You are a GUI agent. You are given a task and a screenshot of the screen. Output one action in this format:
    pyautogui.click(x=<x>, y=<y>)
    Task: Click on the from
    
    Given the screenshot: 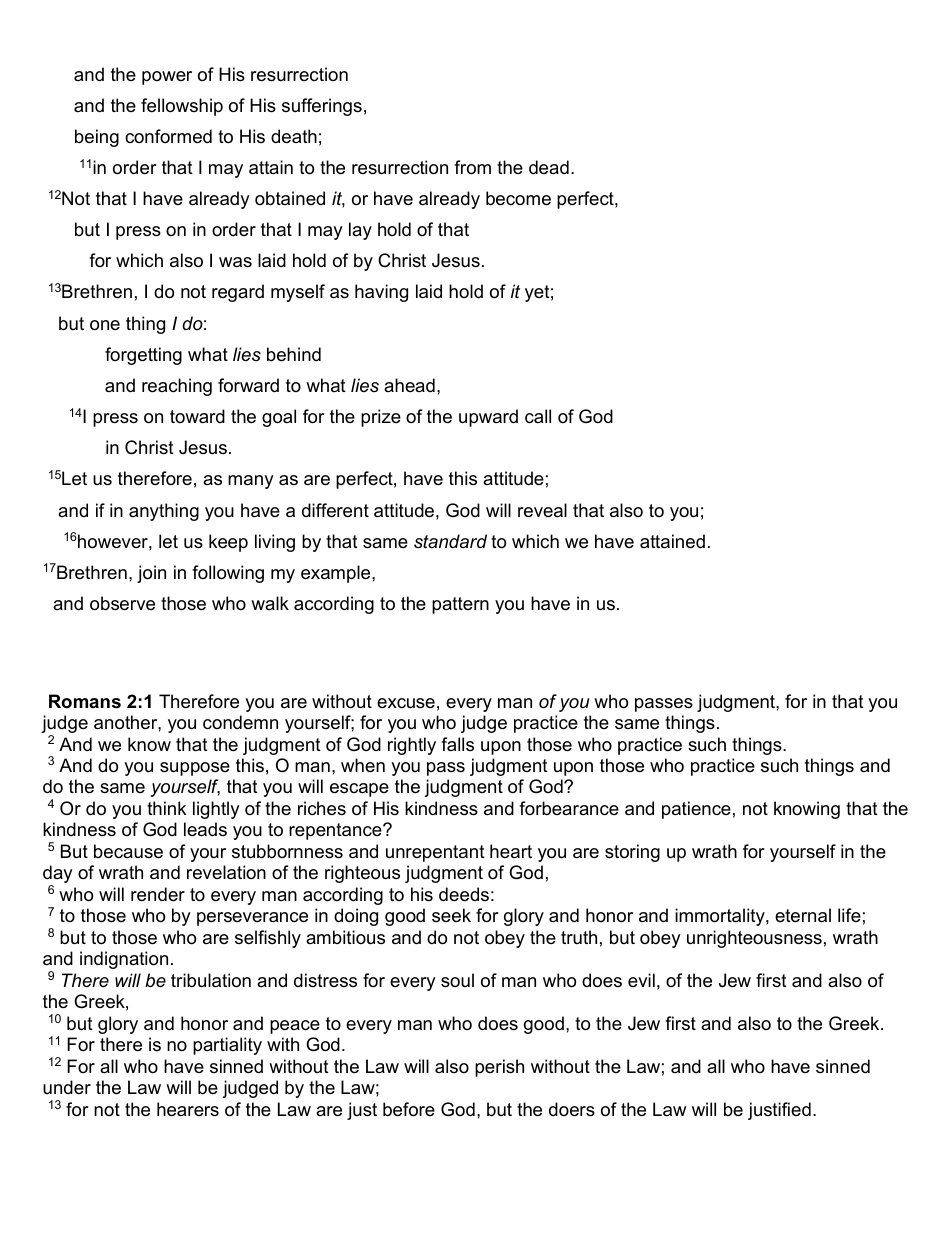 What is the action you would take?
    pyautogui.click(x=472, y=167)
